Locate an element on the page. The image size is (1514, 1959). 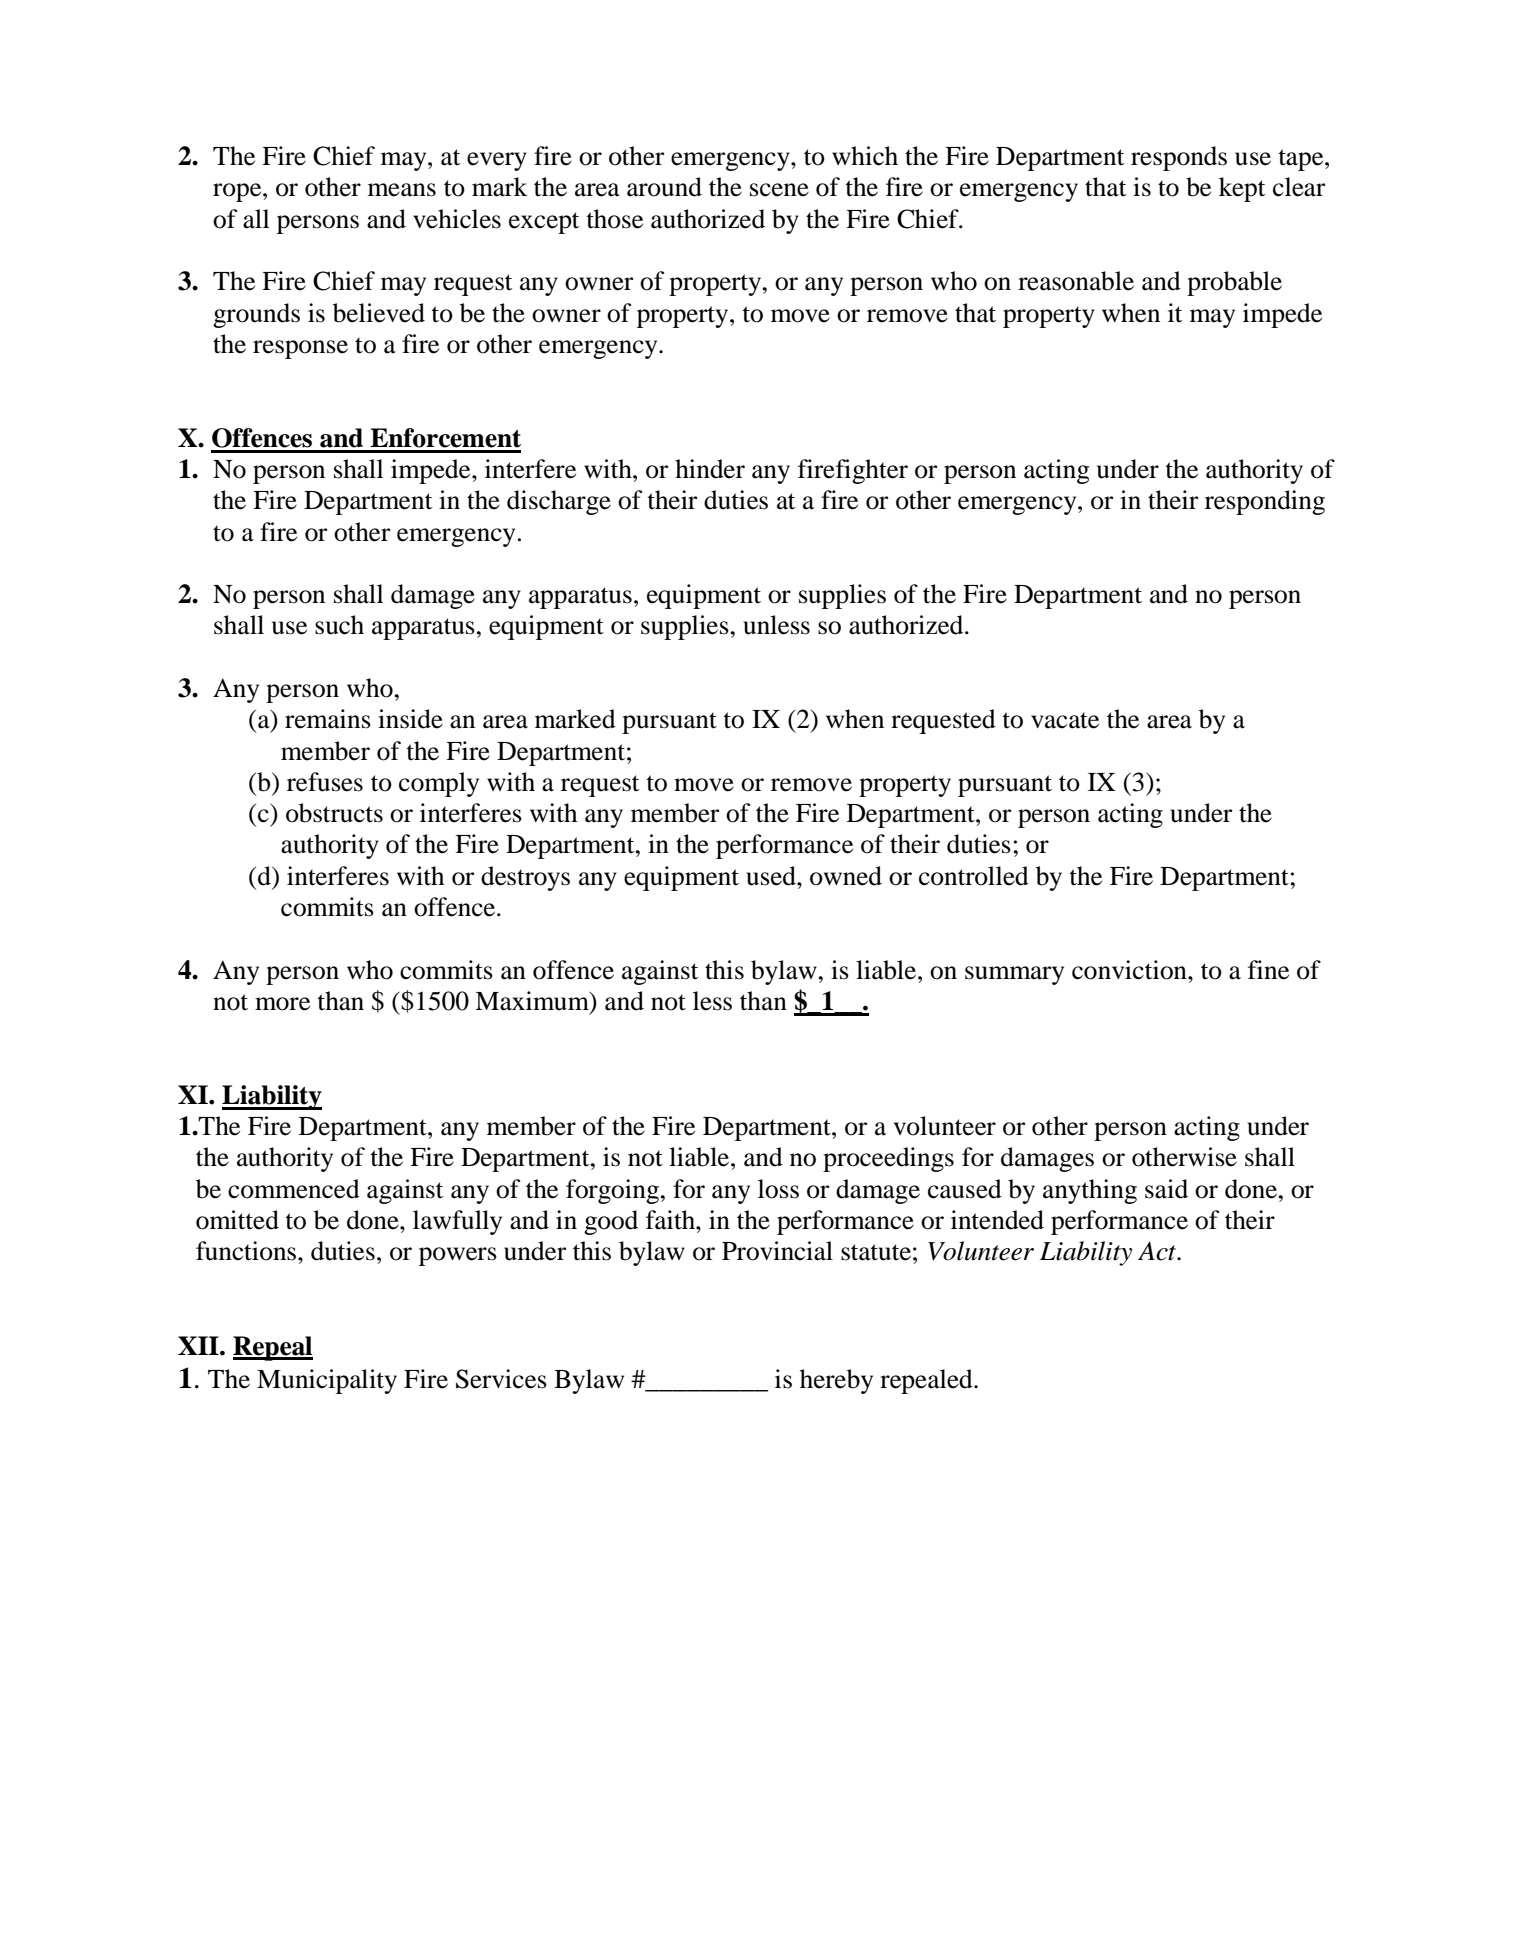
owned is located at coordinates (846, 876).
